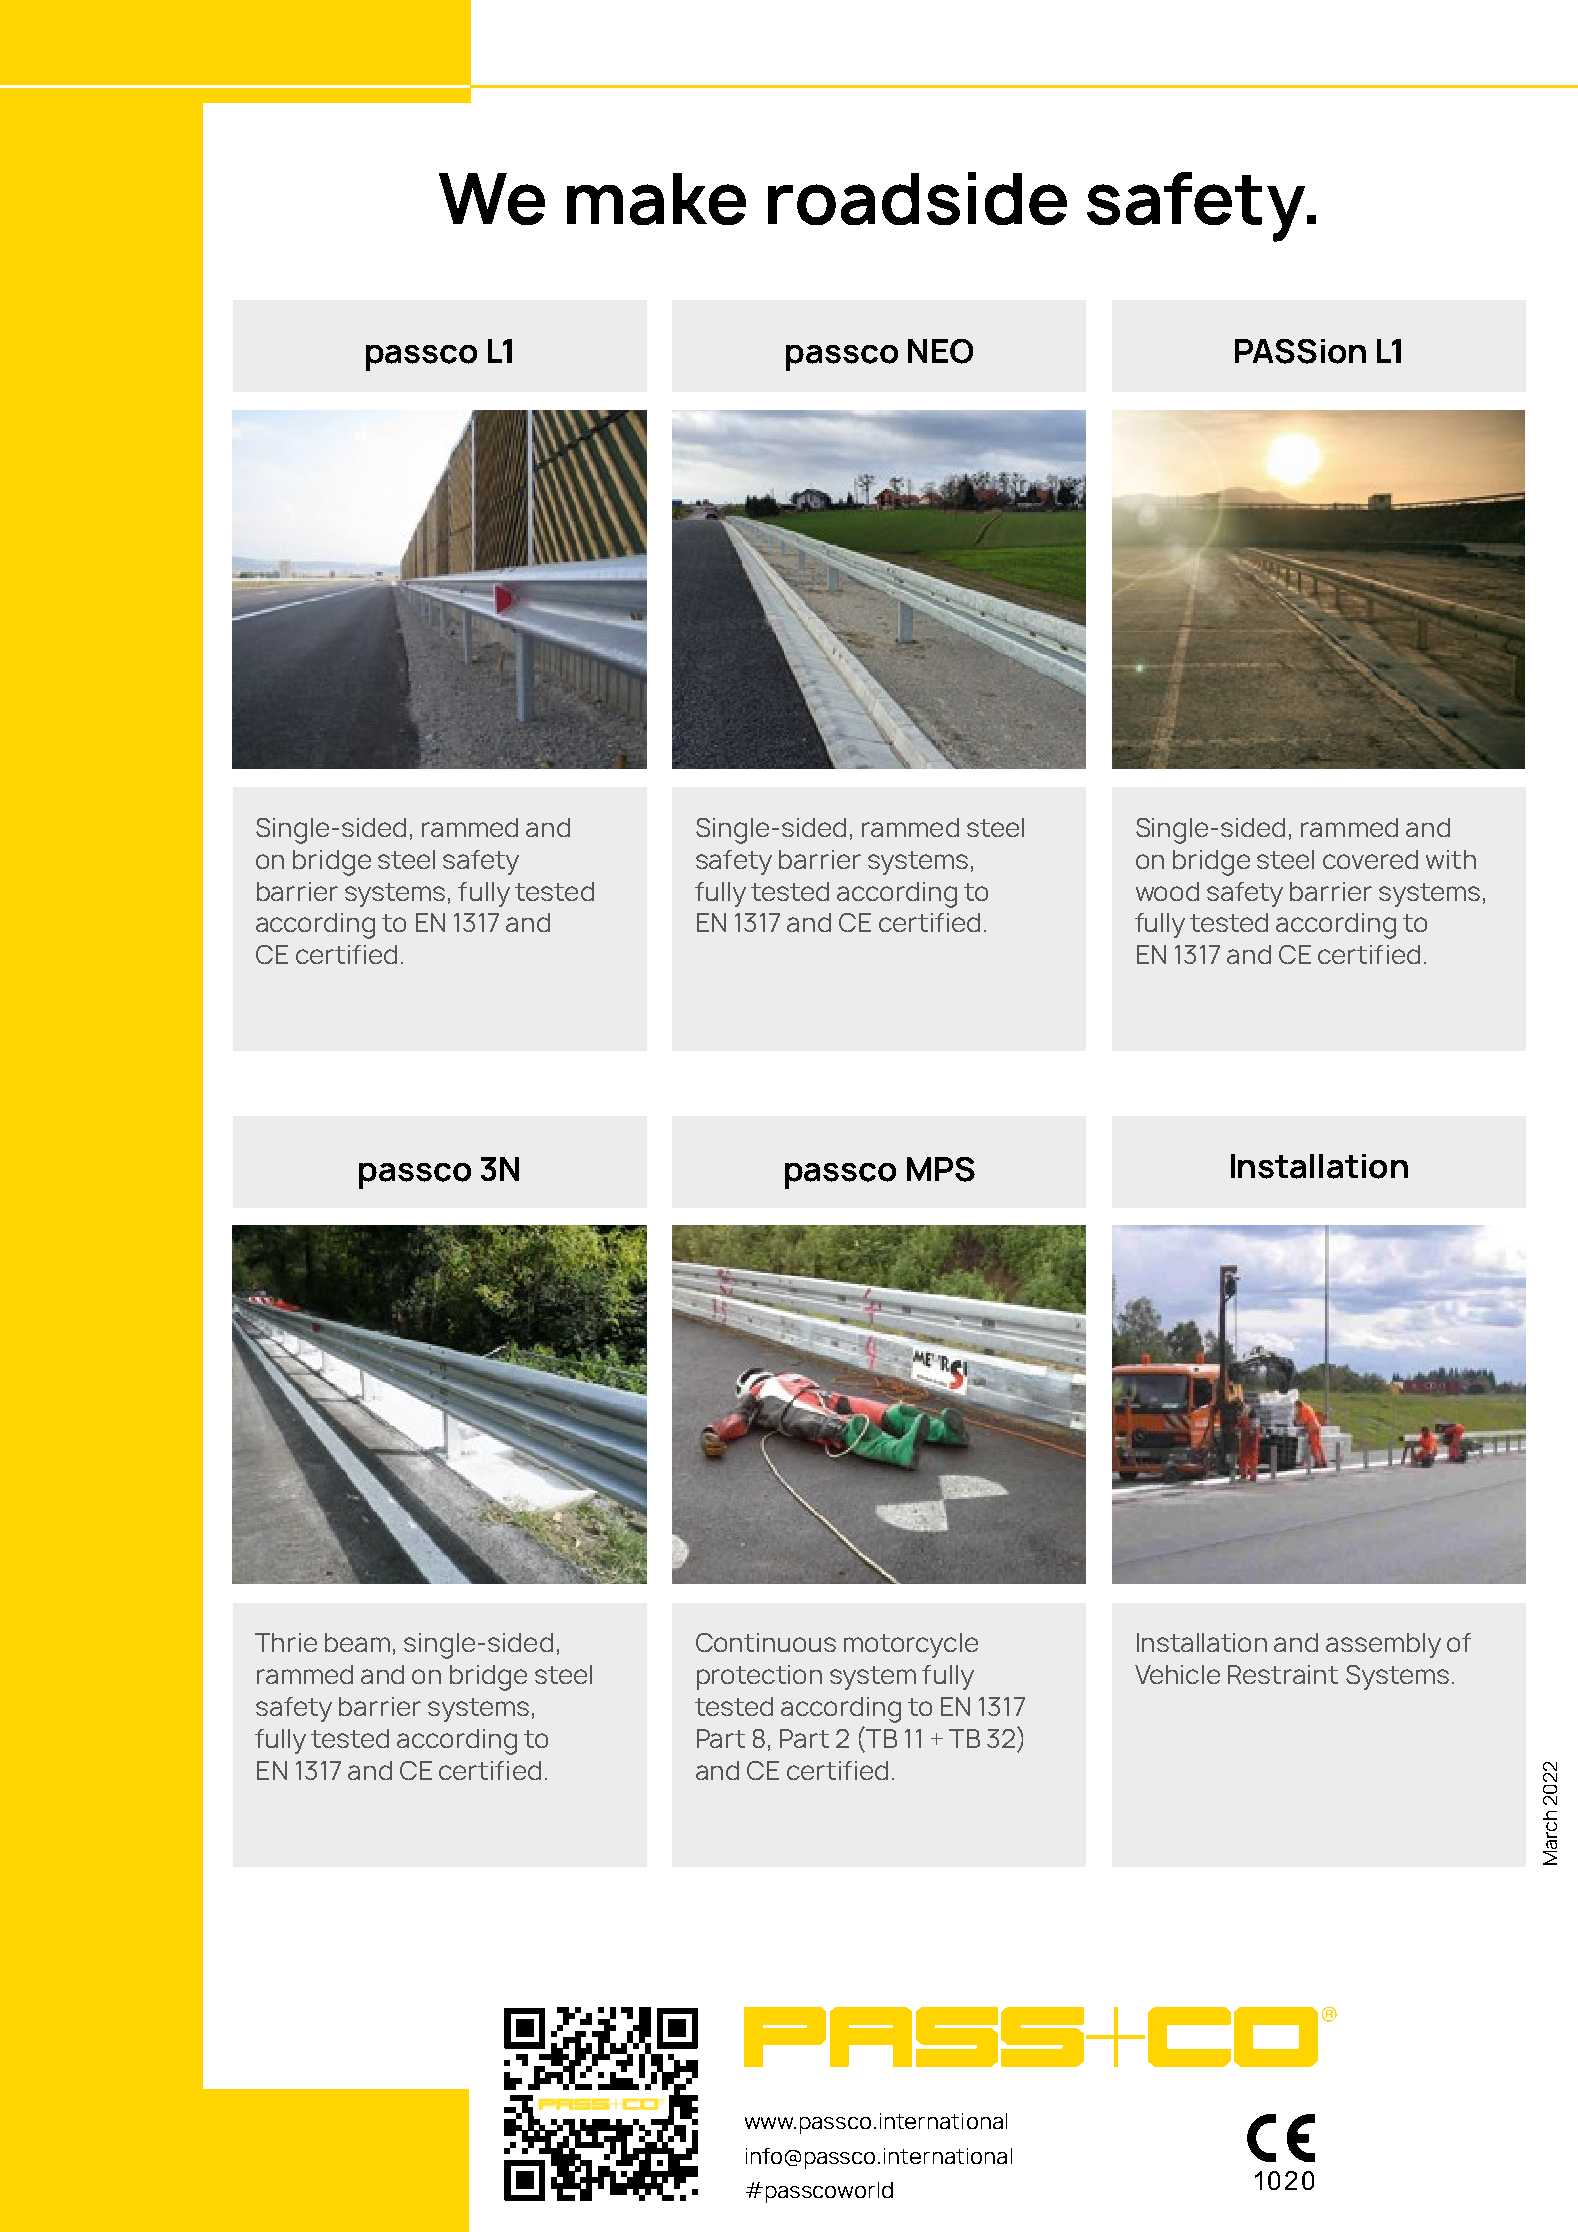 Image resolution: width=1578 pixels, height=2232 pixels. What do you see at coordinates (1370, 859) in the screenshot?
I see `covered` at bounding box center [1370, 859].
